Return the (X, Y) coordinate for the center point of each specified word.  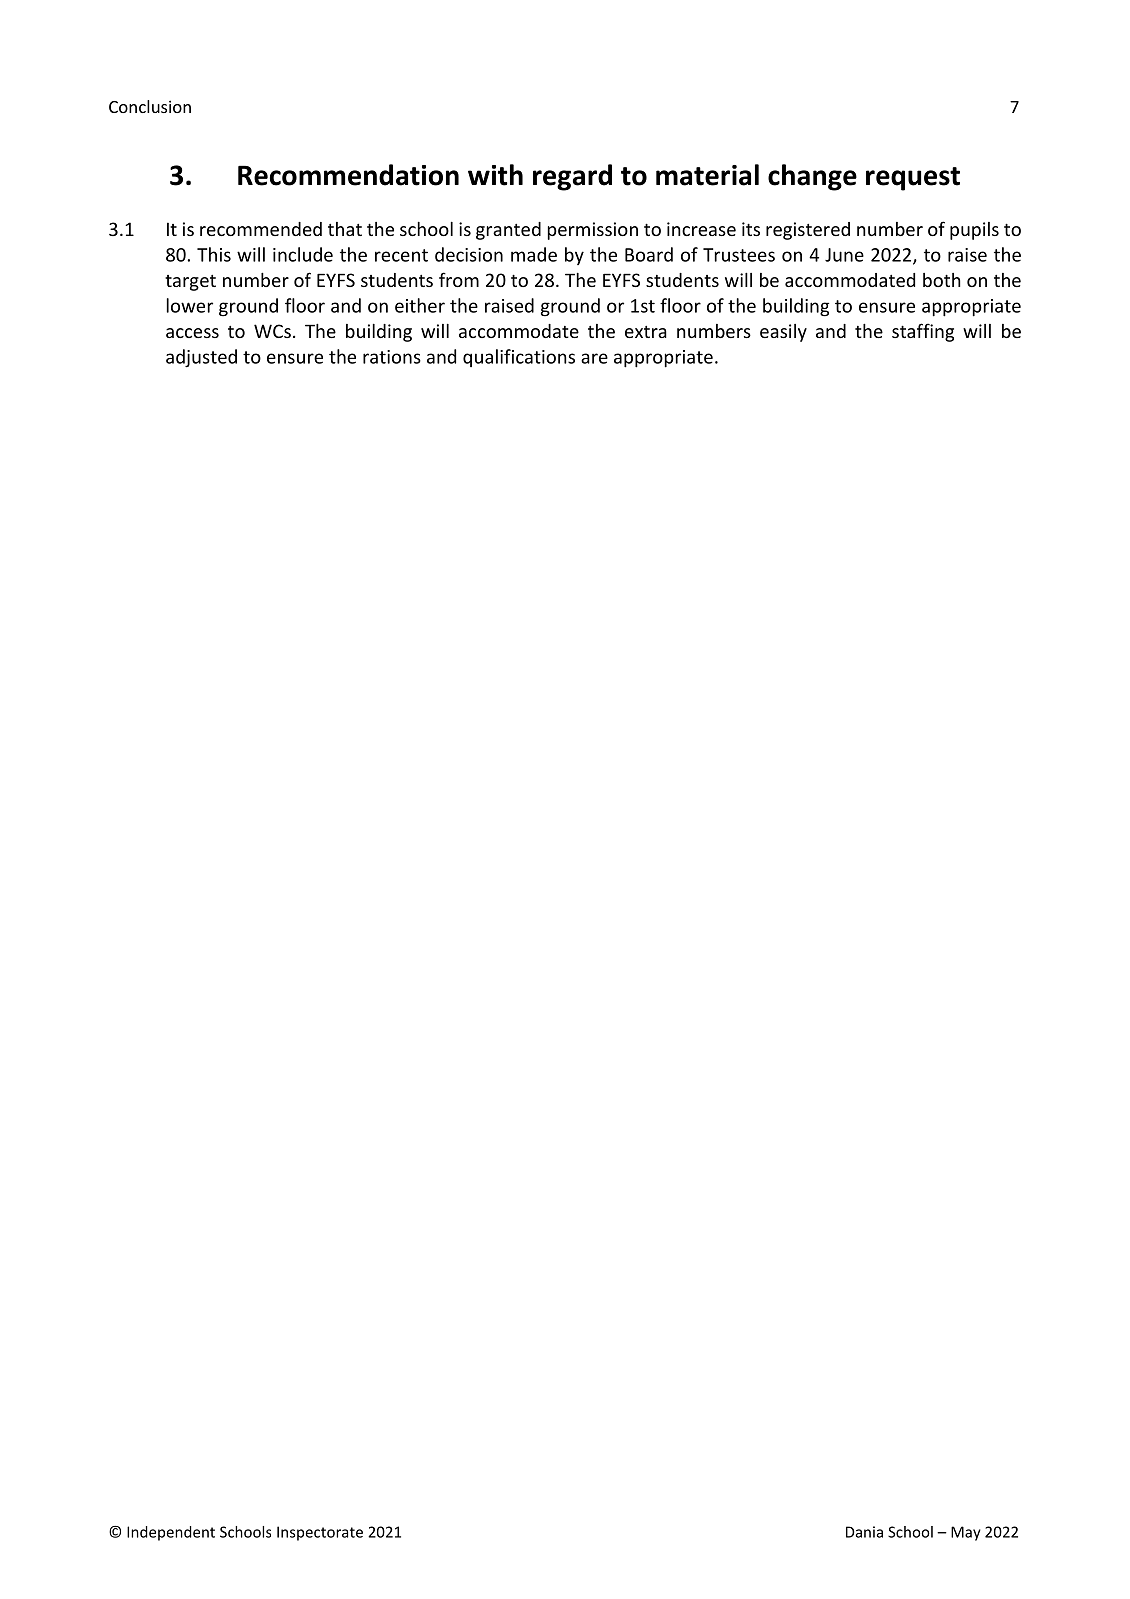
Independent (171, 1533)
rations (392, 357)
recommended (261, 229)
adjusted (201, 358)
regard (572, 177)
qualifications (519, 358)
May (966, 1533)
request (913, 179)
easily (783, 333)
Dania (864, 1532)
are (594, 358)
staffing (923, 332)
